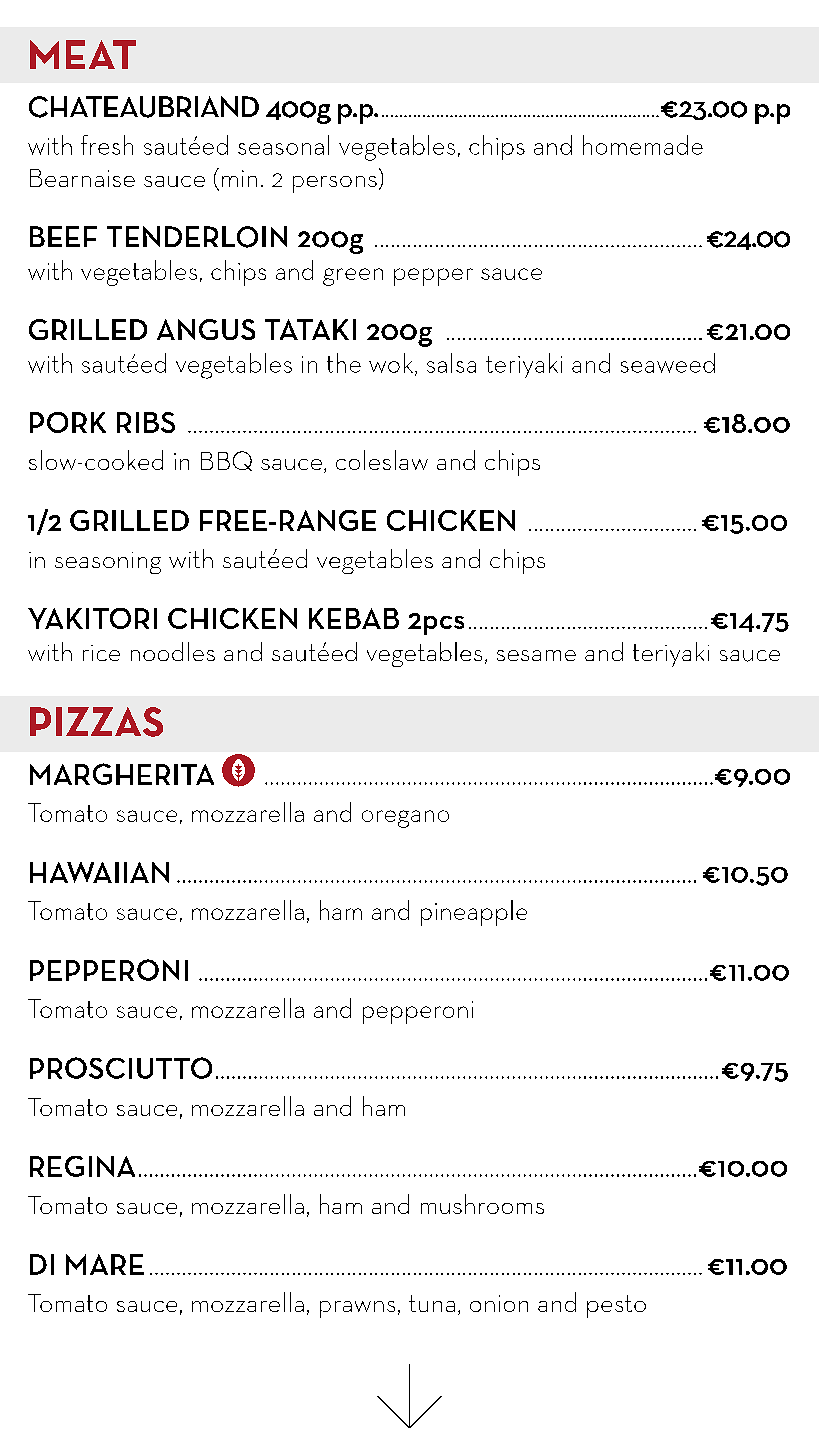 The width and height of the screenshot is (819, 1456). What do you see at coordinates (536, 655) in the screenshot?
I see `sesame` at bounding box center [536, 655].
